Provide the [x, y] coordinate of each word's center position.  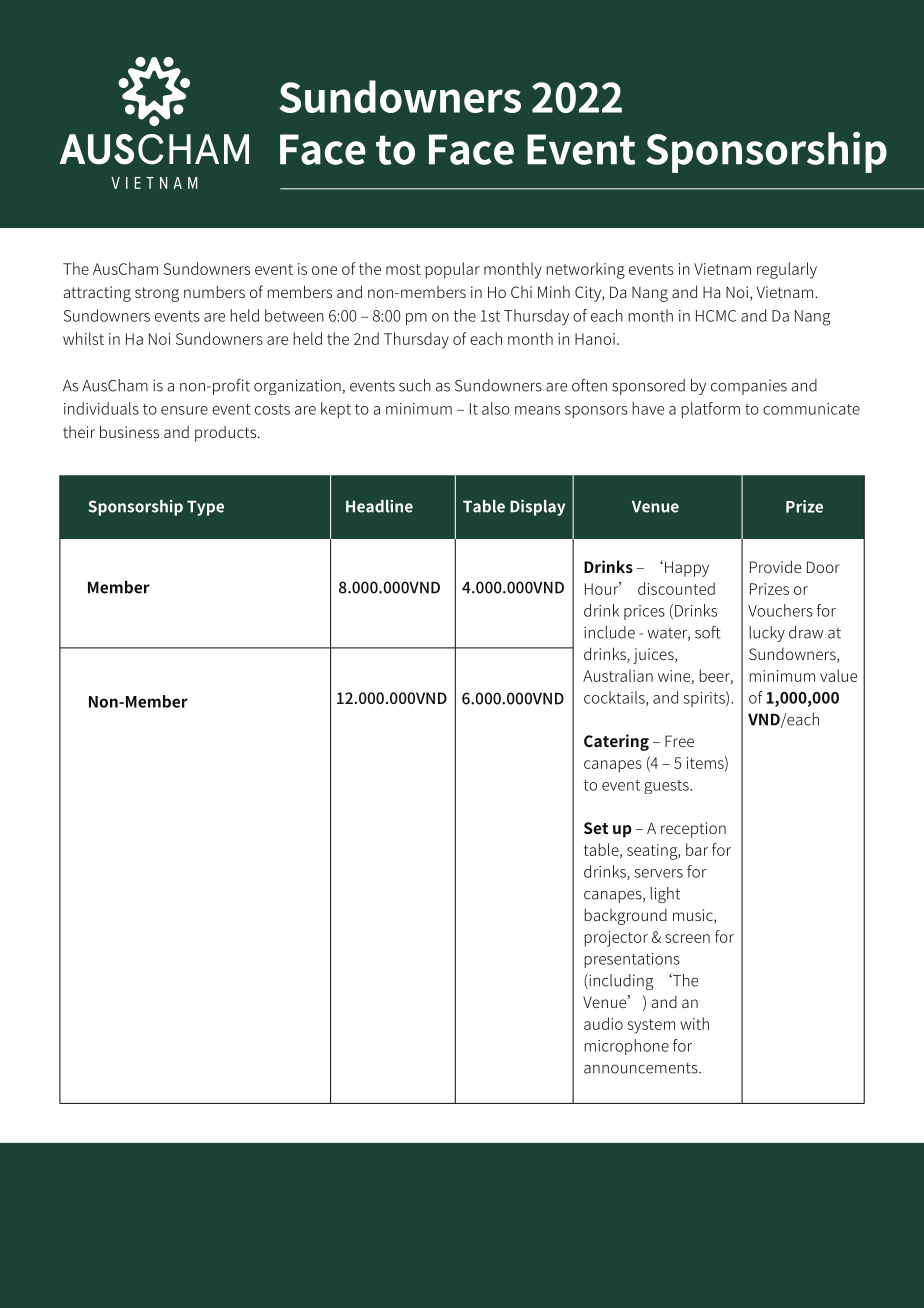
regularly [787, 270]
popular [453, 270]
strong [157, 294]
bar [697, 849]
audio [603, 1023]
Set [596, 828]
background [626, 916]
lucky [767, 634]
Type [205, 508]
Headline [379, 506]
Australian [618, 675]
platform [711, 410]
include [609, 632]
